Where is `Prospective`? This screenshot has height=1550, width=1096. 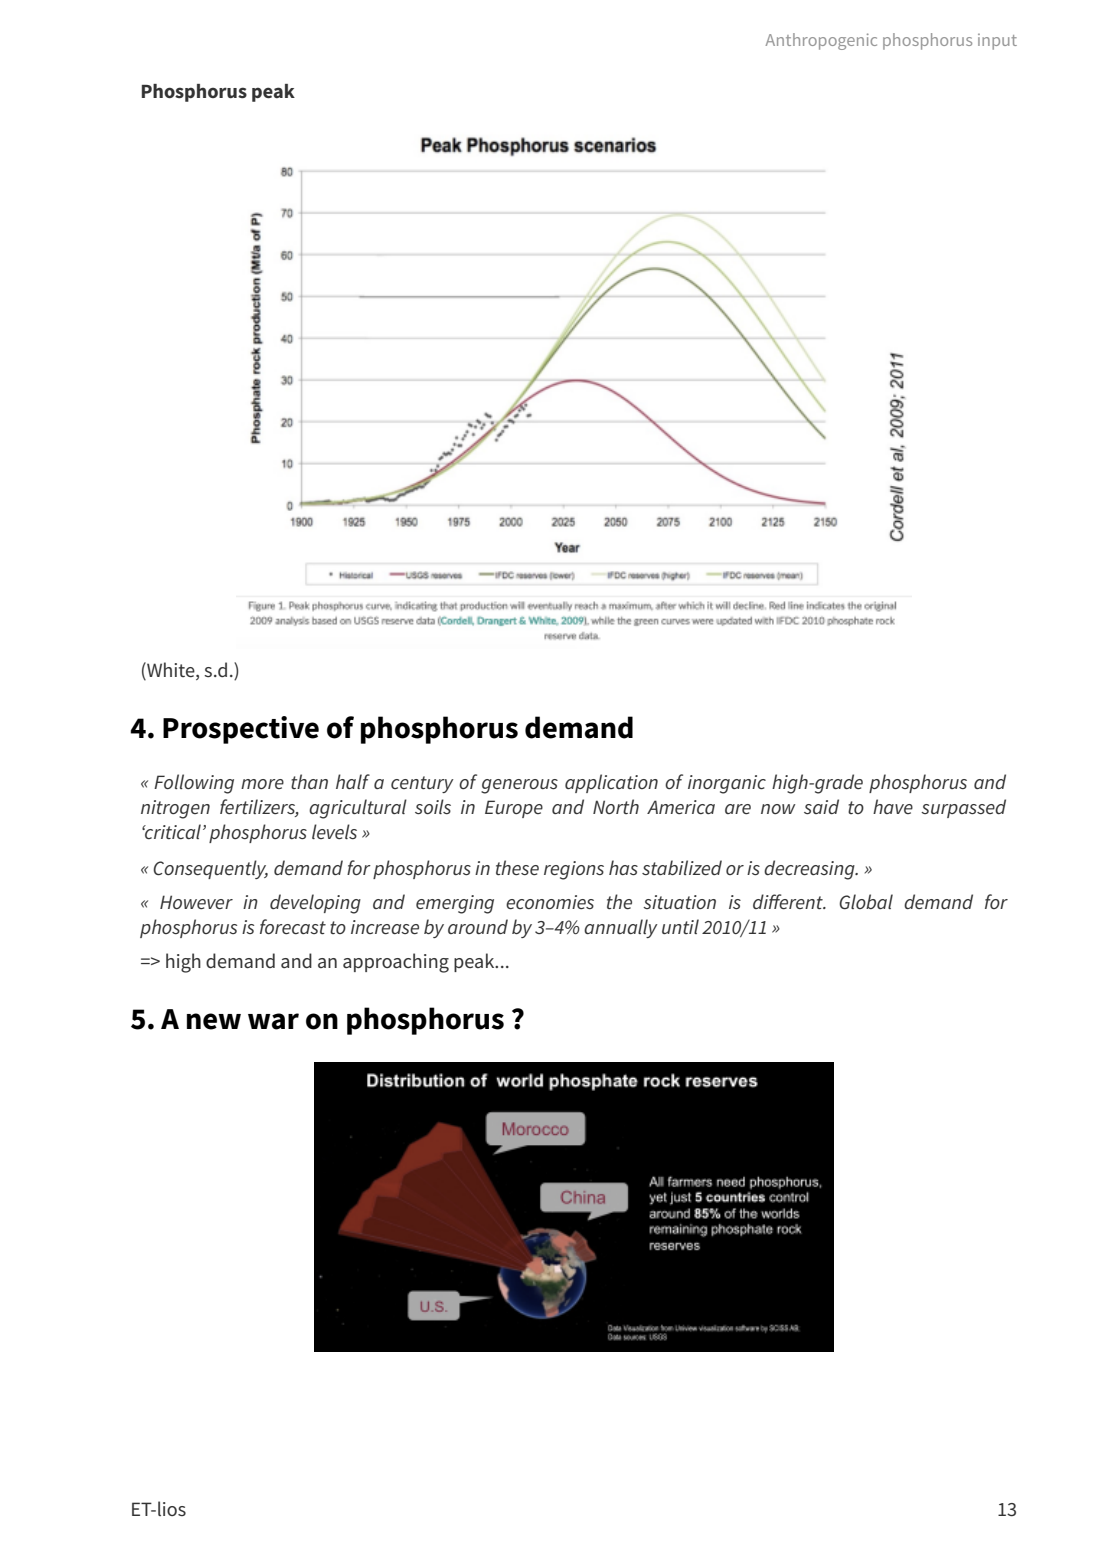
Prospective is located at coordinates (241, 730).
